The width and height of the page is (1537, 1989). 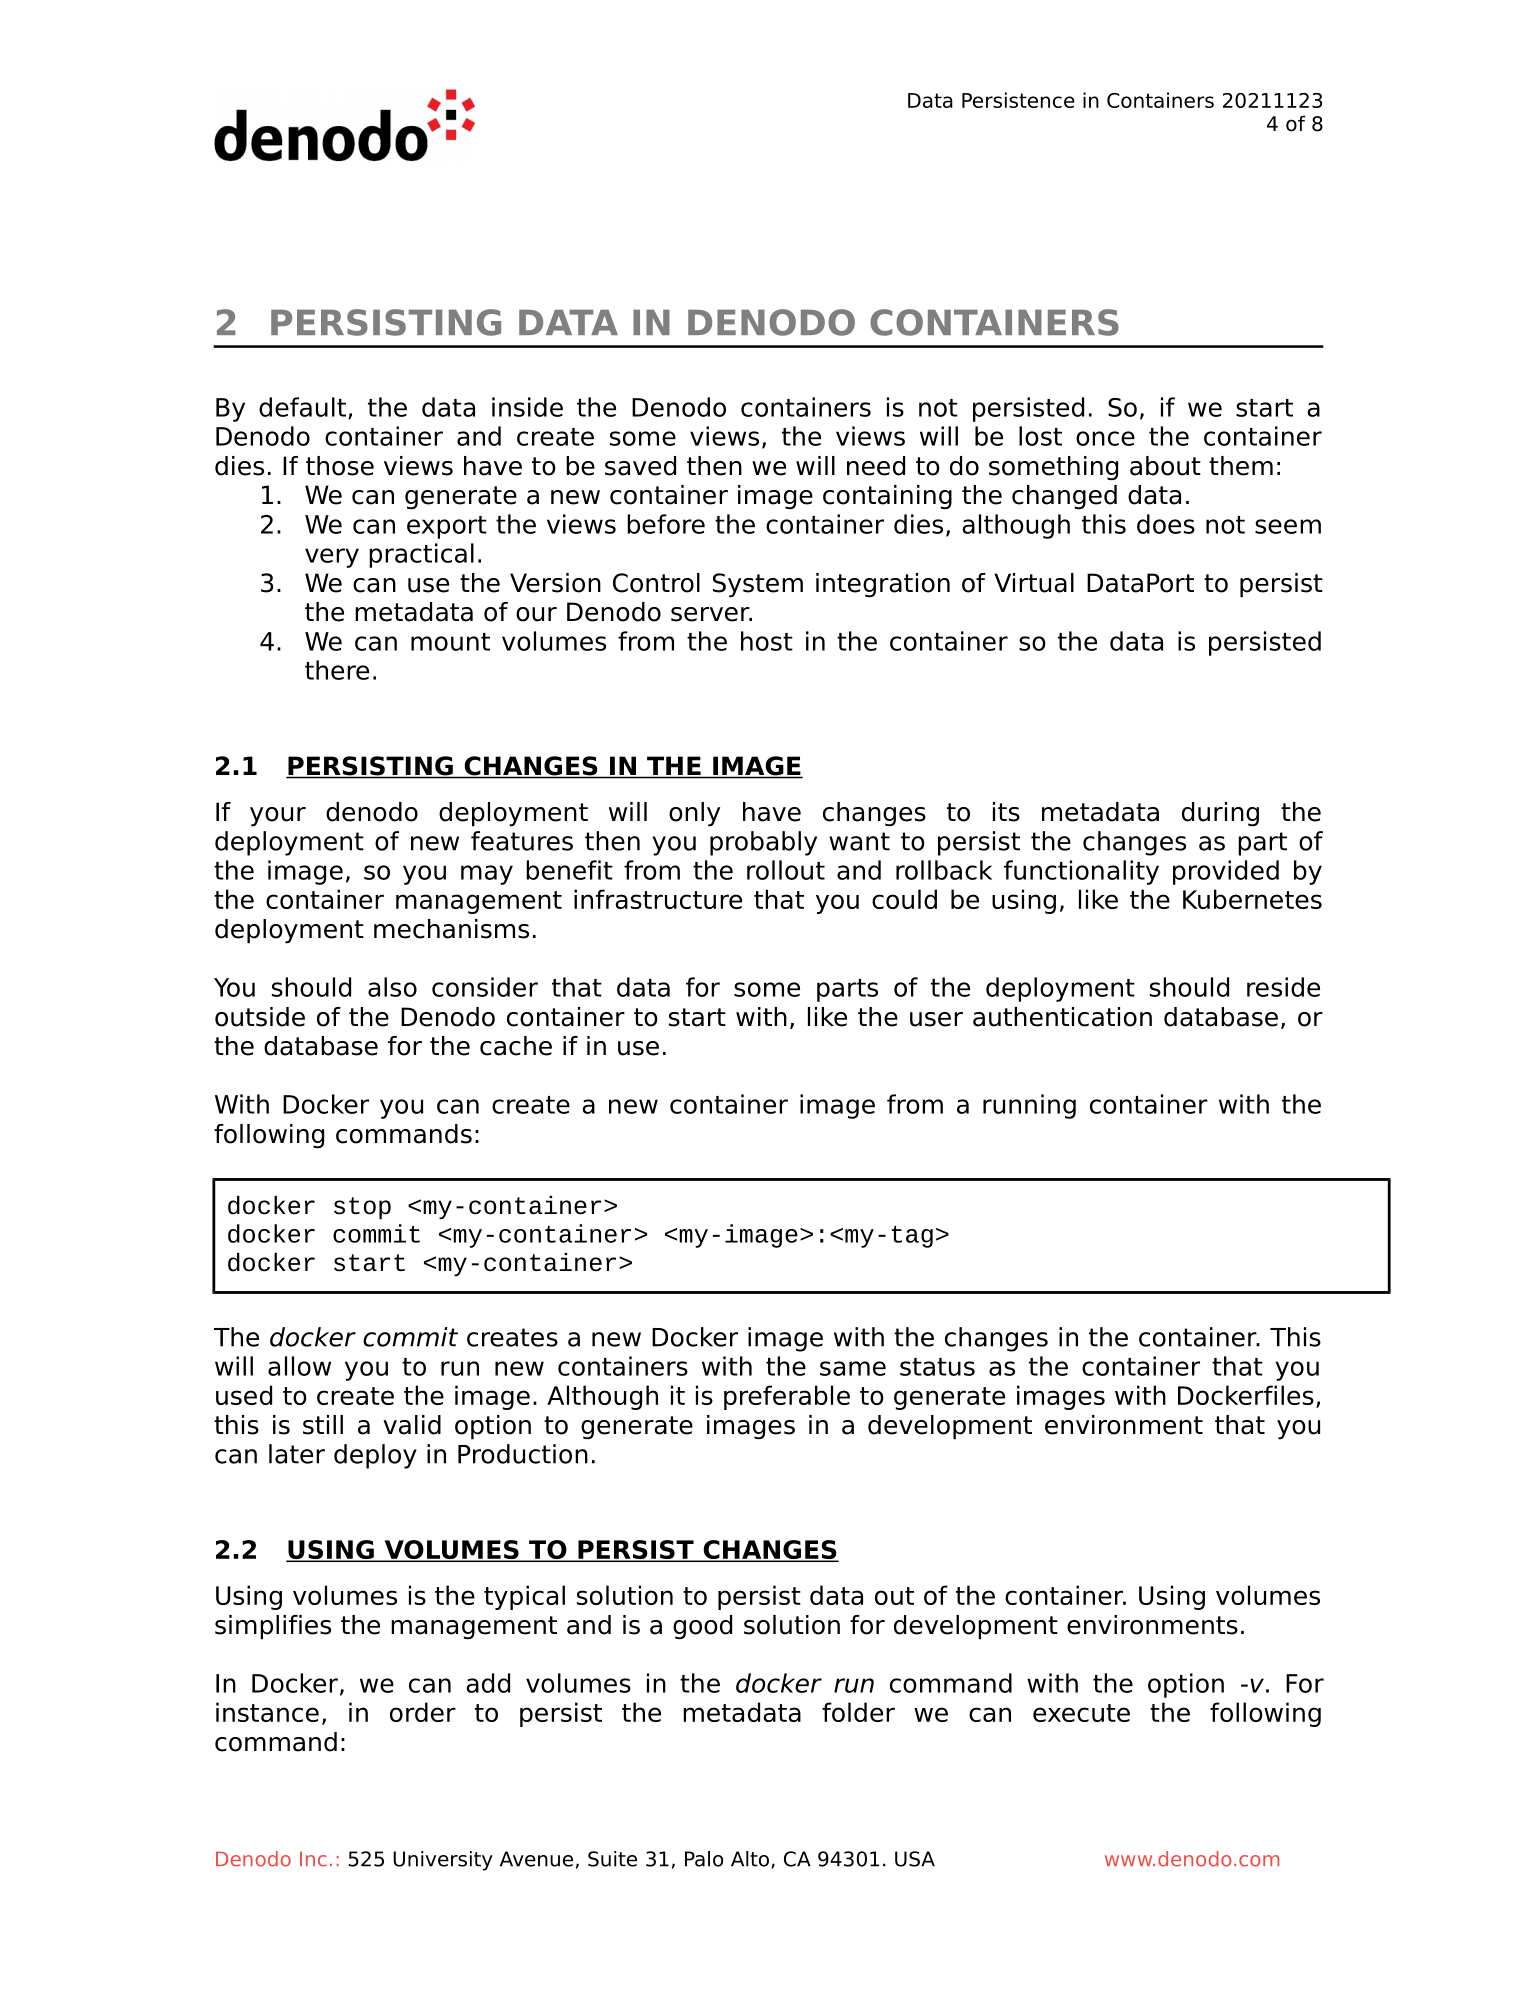 I want to click on Alto, so click(x=750, y=1859).
